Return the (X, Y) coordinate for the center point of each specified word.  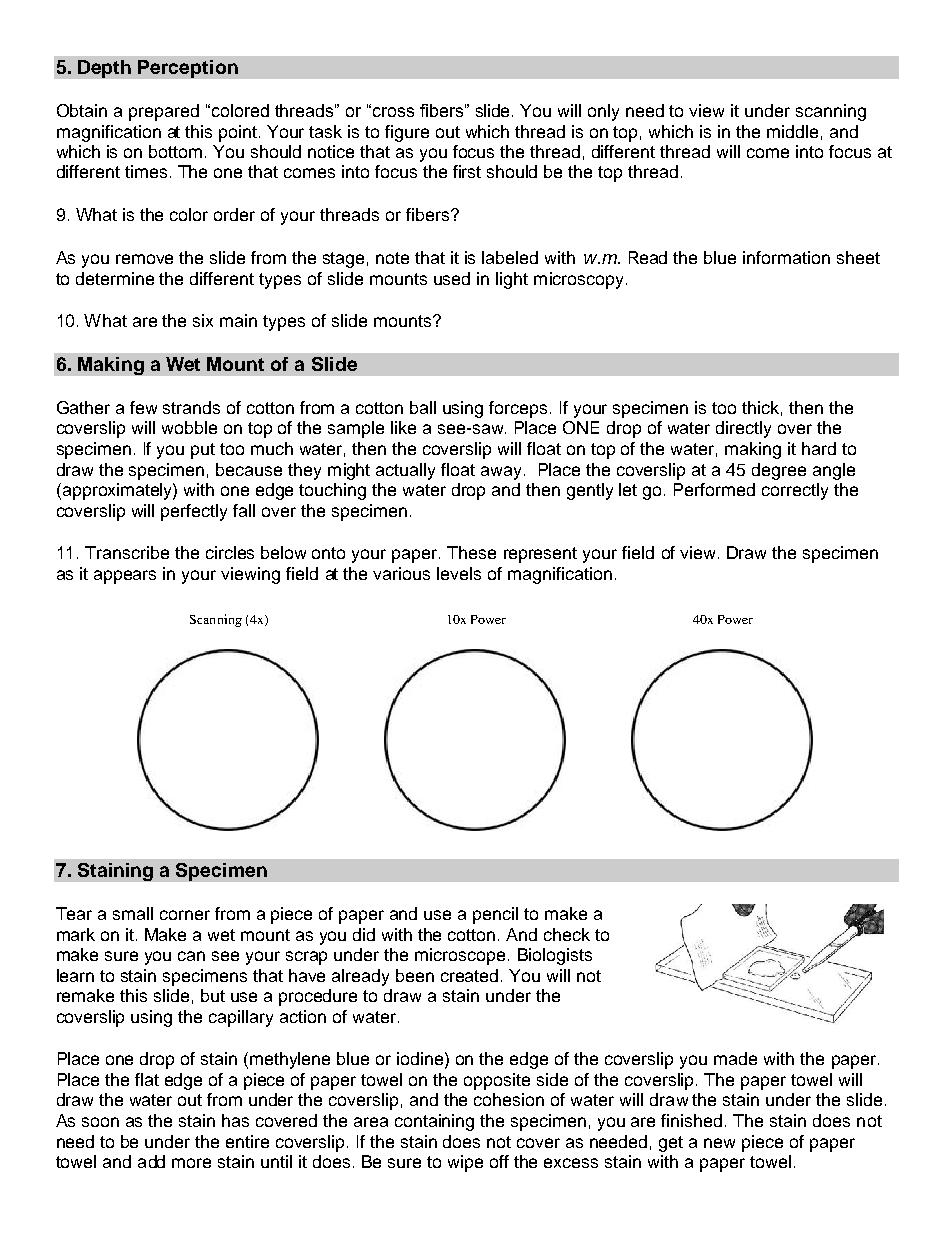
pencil (495, 915)
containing (434, 1122)
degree (779, 471)
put (203, 451)
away (501, 473)
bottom (175, 151)
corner (185, 915)
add (151, 1161)
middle (792, 131)
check (567, 934)
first (467, 171)
